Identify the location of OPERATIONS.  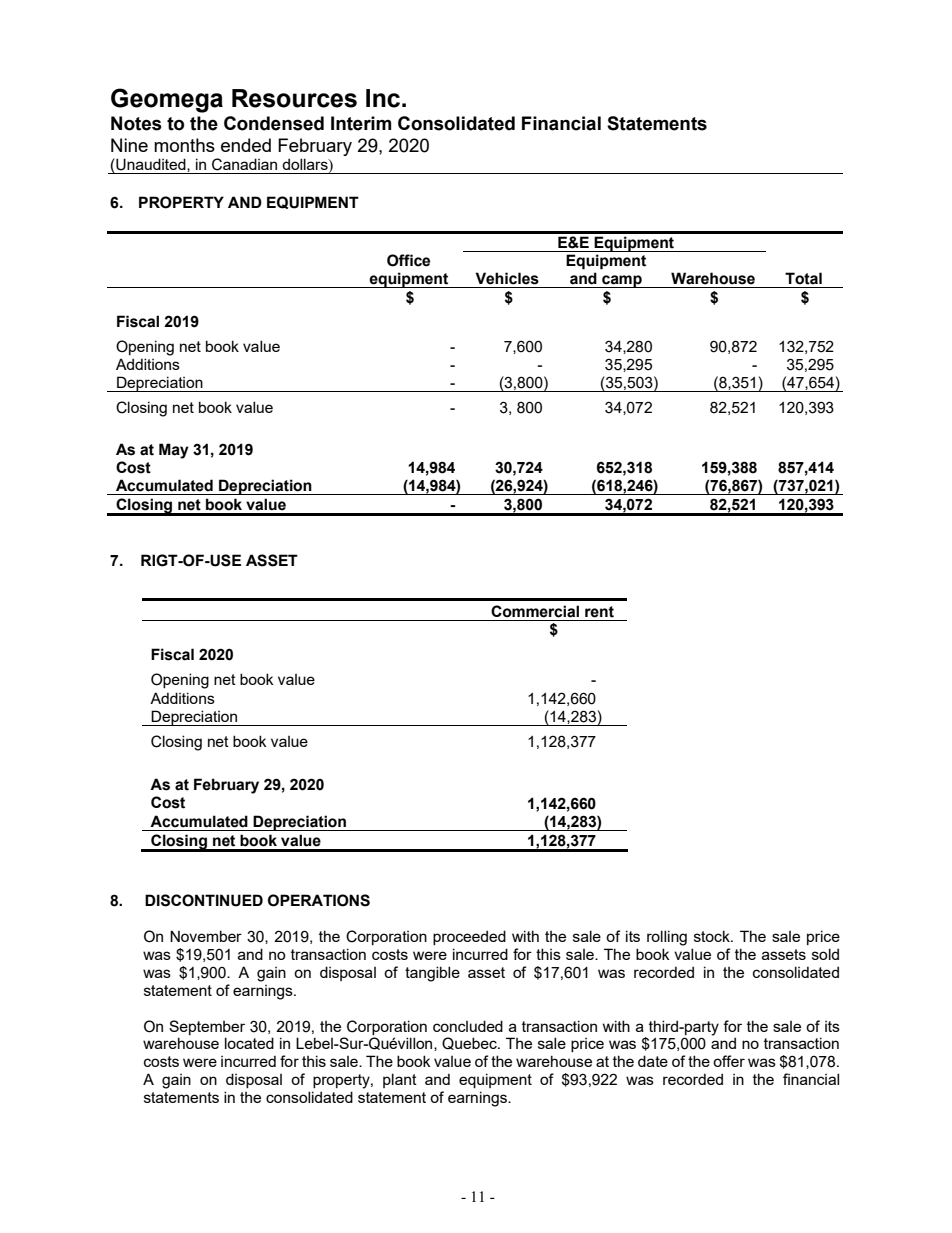
(319, 900).
